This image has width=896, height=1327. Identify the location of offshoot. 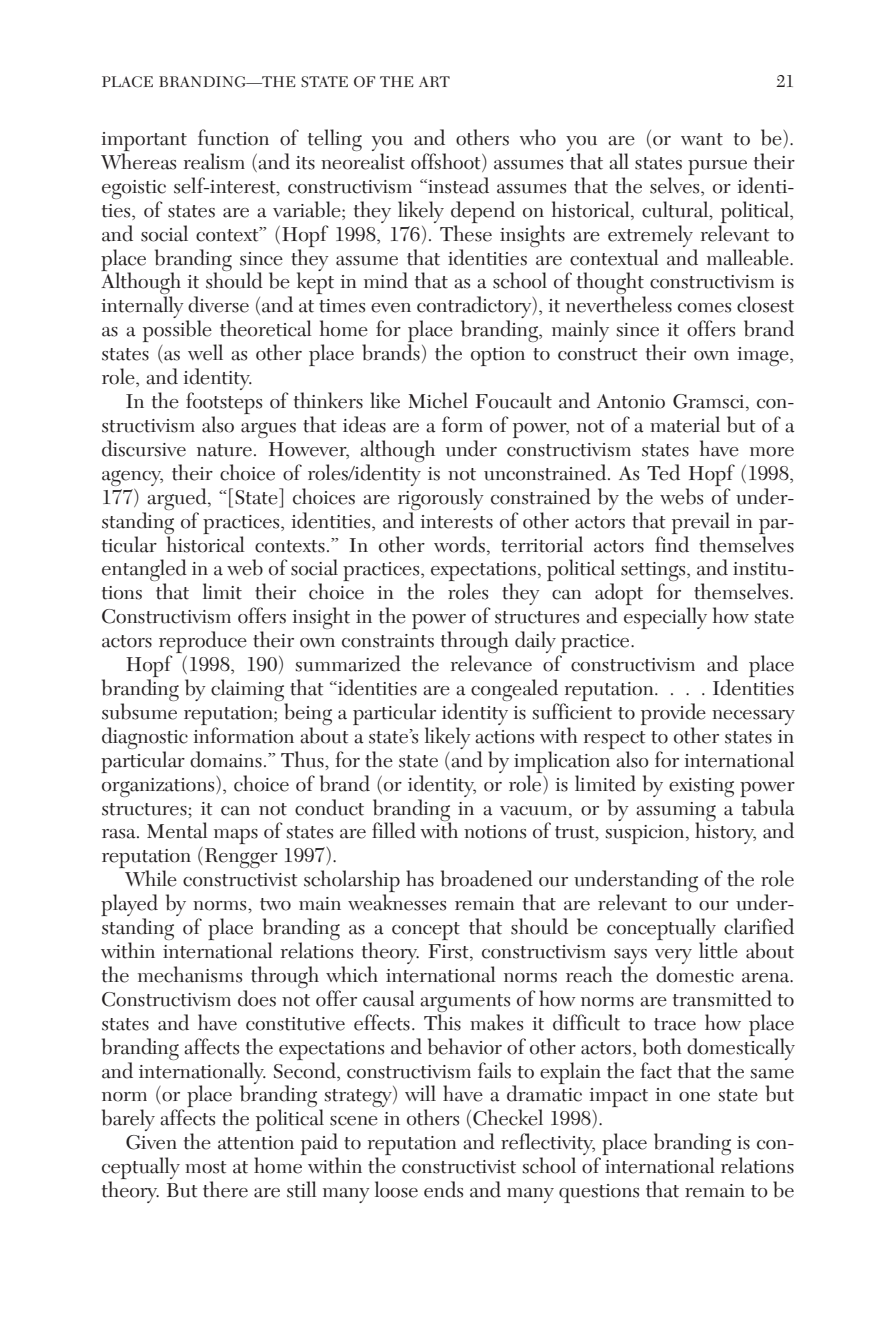
(447, 162).
